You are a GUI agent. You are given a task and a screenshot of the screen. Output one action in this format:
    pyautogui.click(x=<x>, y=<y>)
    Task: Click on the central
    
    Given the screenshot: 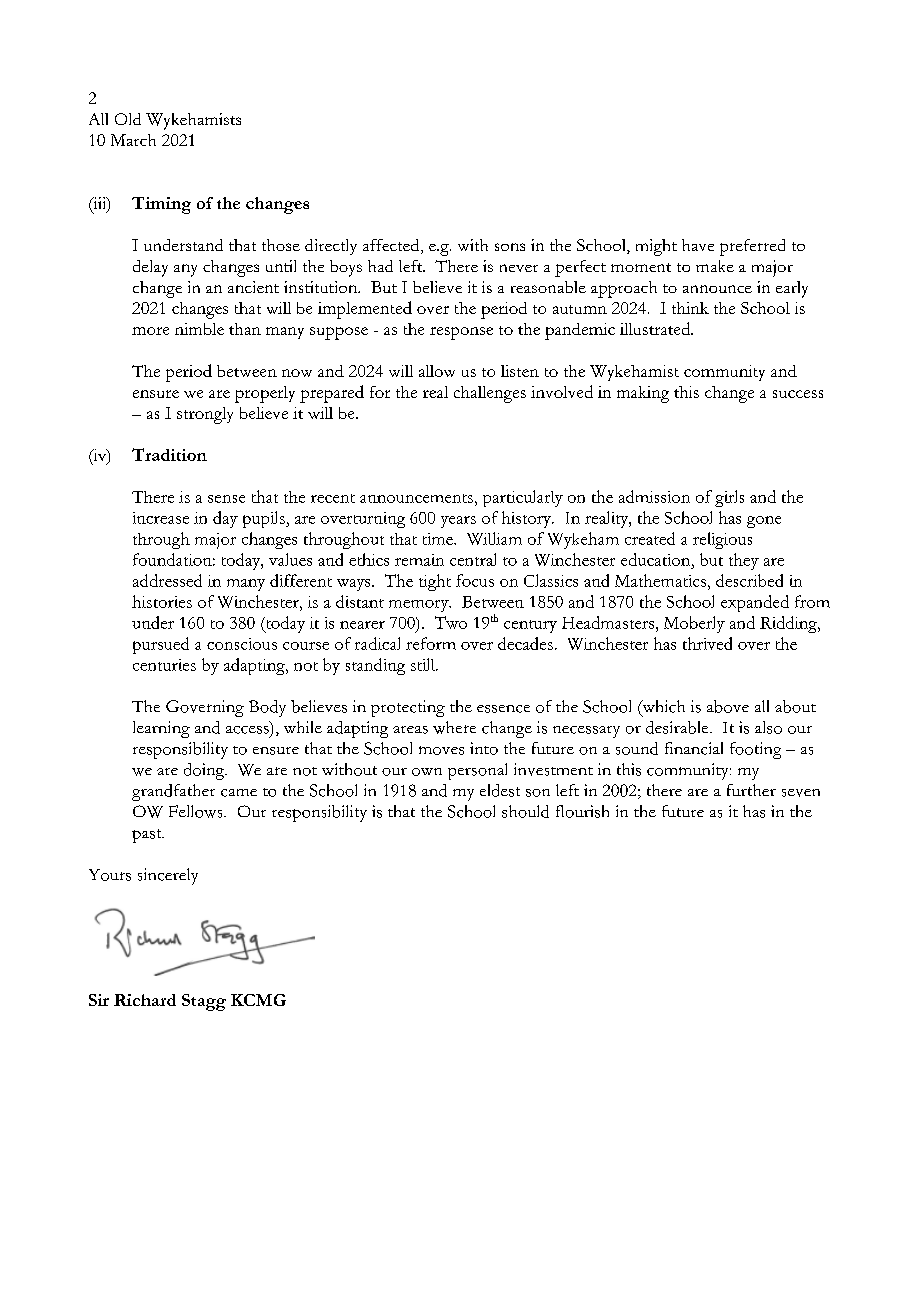 What is the action you would take?
    pyautogui.click(x=473, y=559)
